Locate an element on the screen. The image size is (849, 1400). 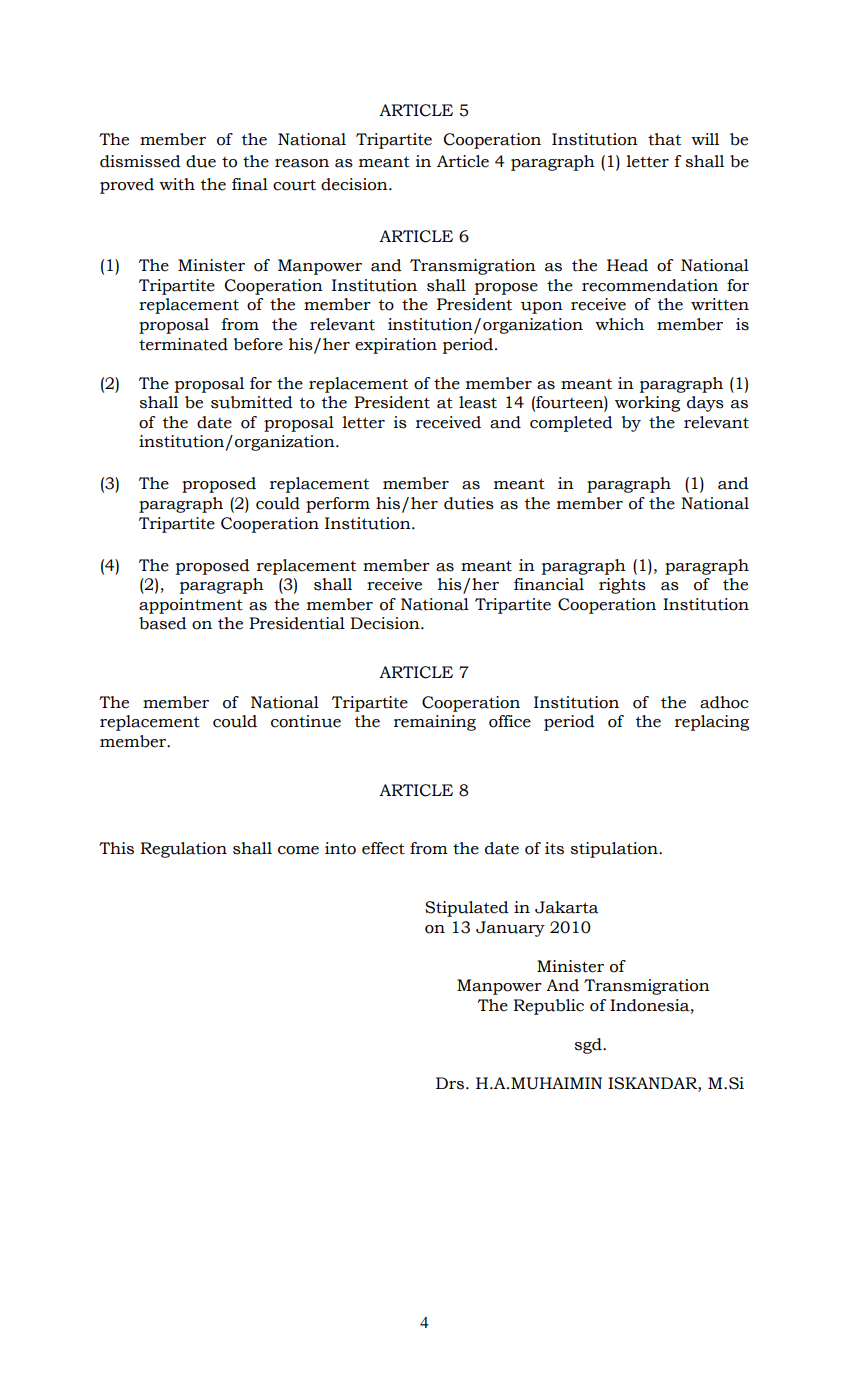
reason is located at coordinates (302, 163).
